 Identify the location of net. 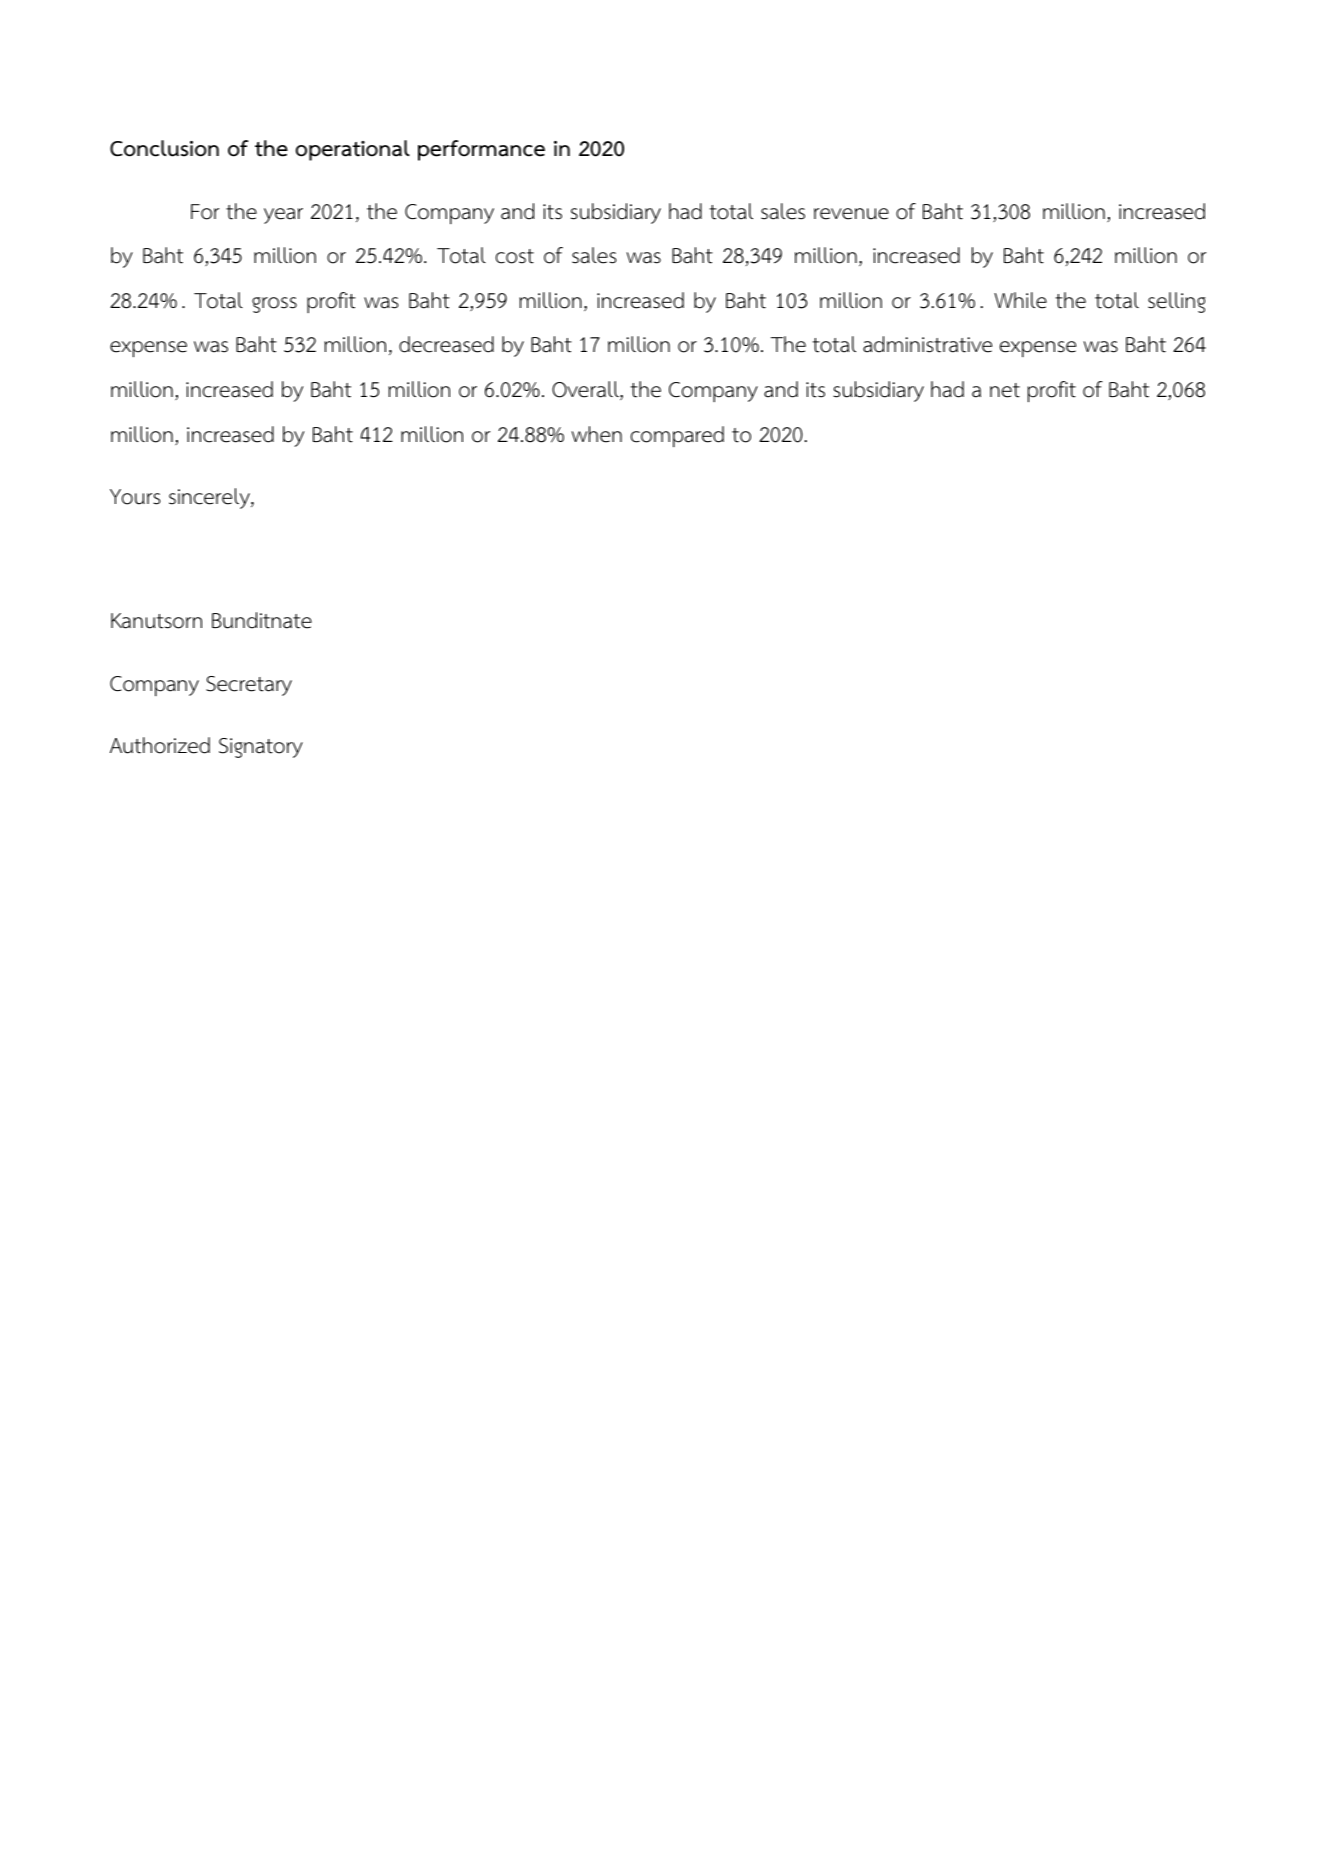
(1005, 390).
